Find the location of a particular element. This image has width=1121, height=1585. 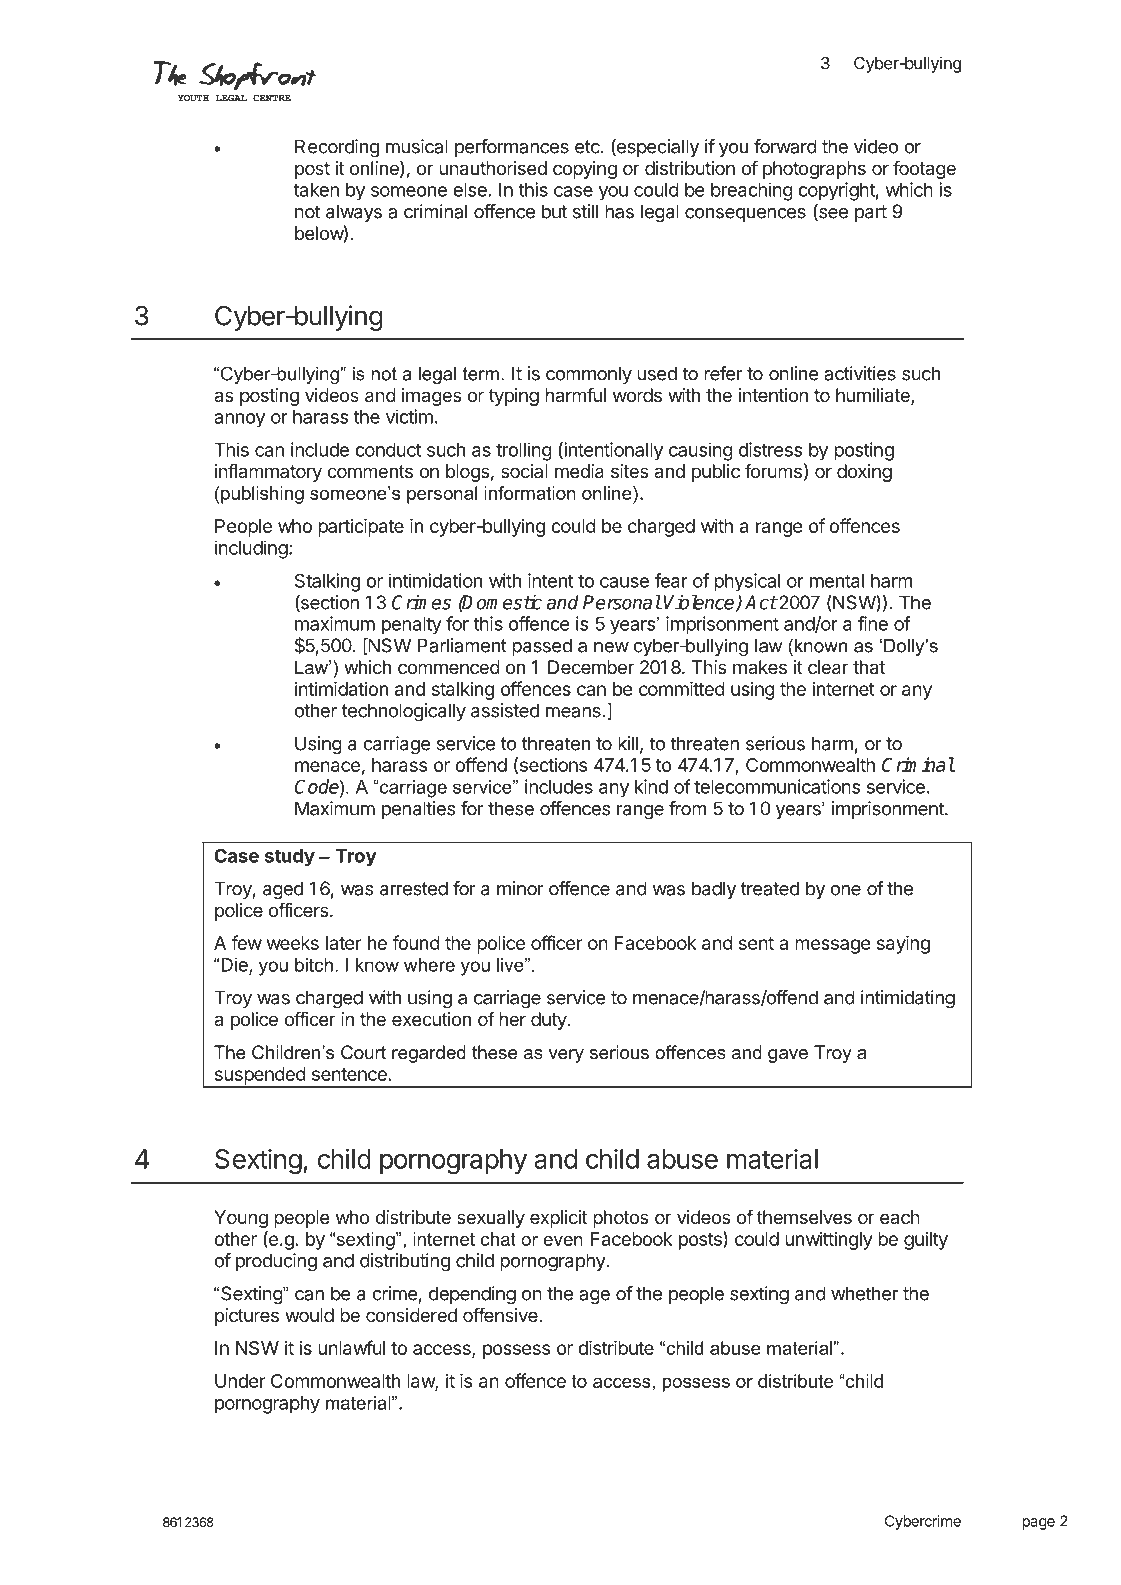

penalty is located at coordinates (412, 626).
